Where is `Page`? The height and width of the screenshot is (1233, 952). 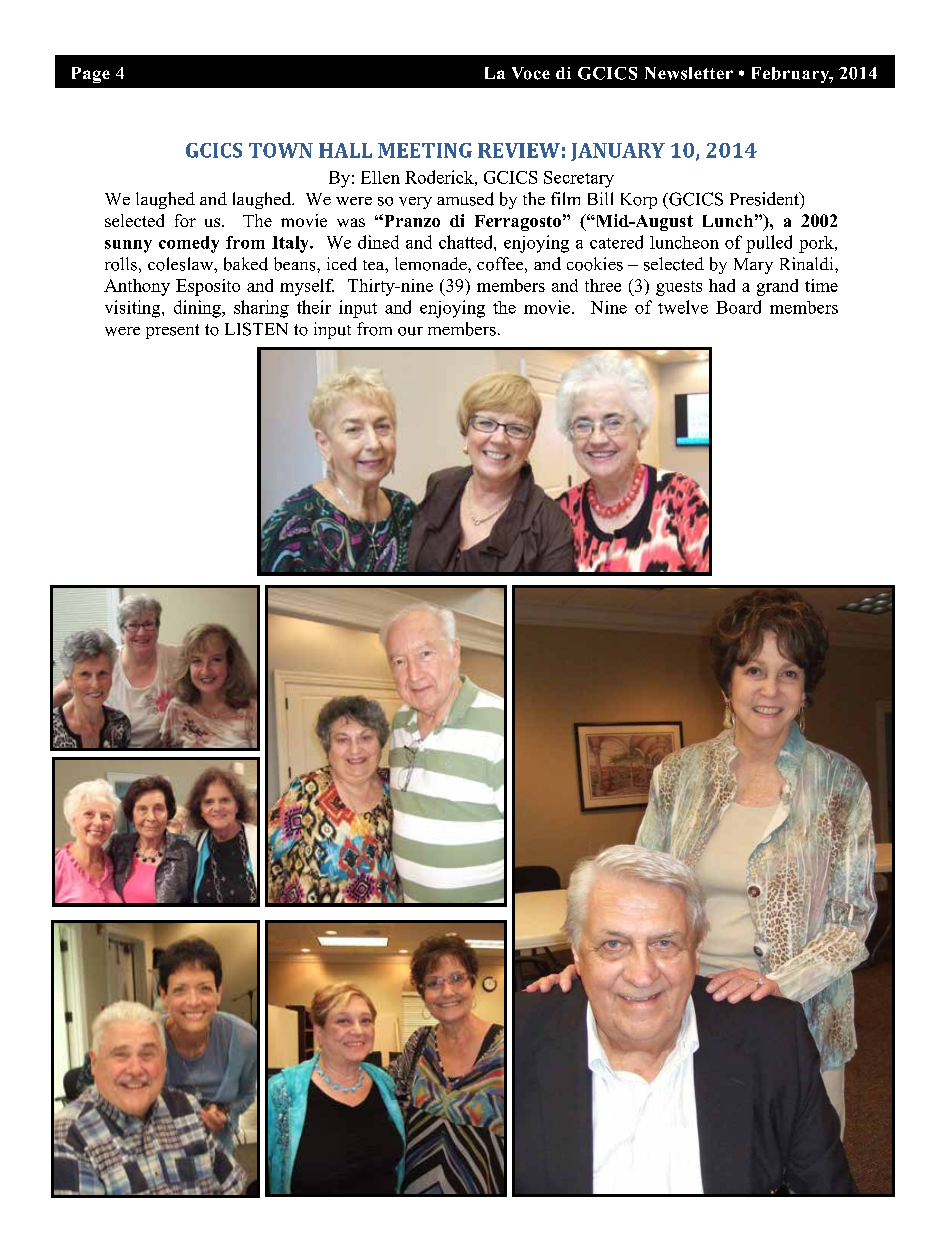
Page is located at coordinates (91, 75).
